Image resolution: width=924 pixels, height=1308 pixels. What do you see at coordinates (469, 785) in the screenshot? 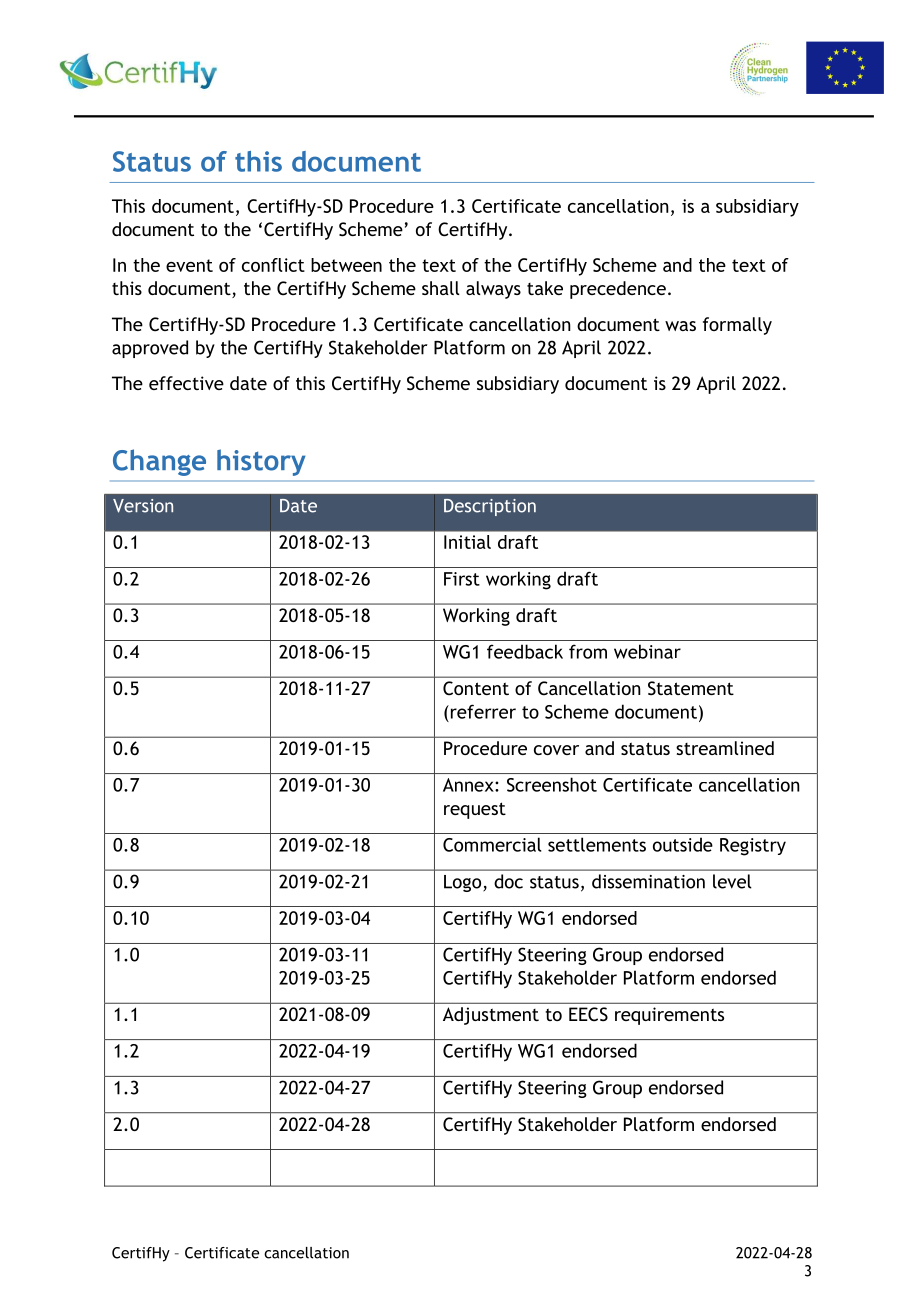
I see `Annex` at bounding box center [469, 785].
